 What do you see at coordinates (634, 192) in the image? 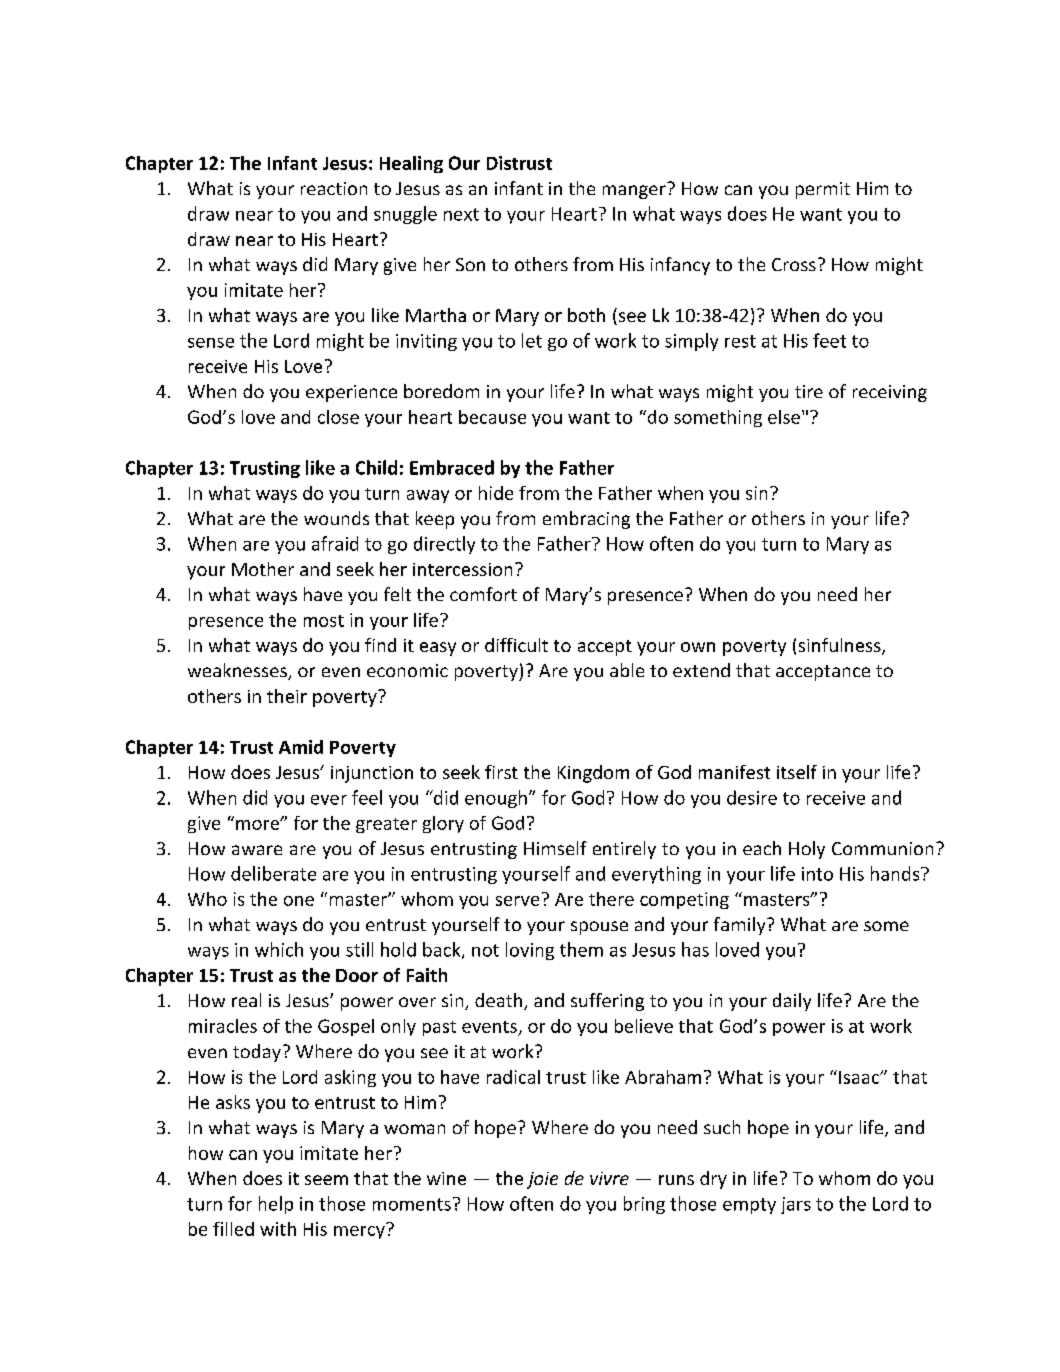
I see `manger` at bounding box center [634, 192].
